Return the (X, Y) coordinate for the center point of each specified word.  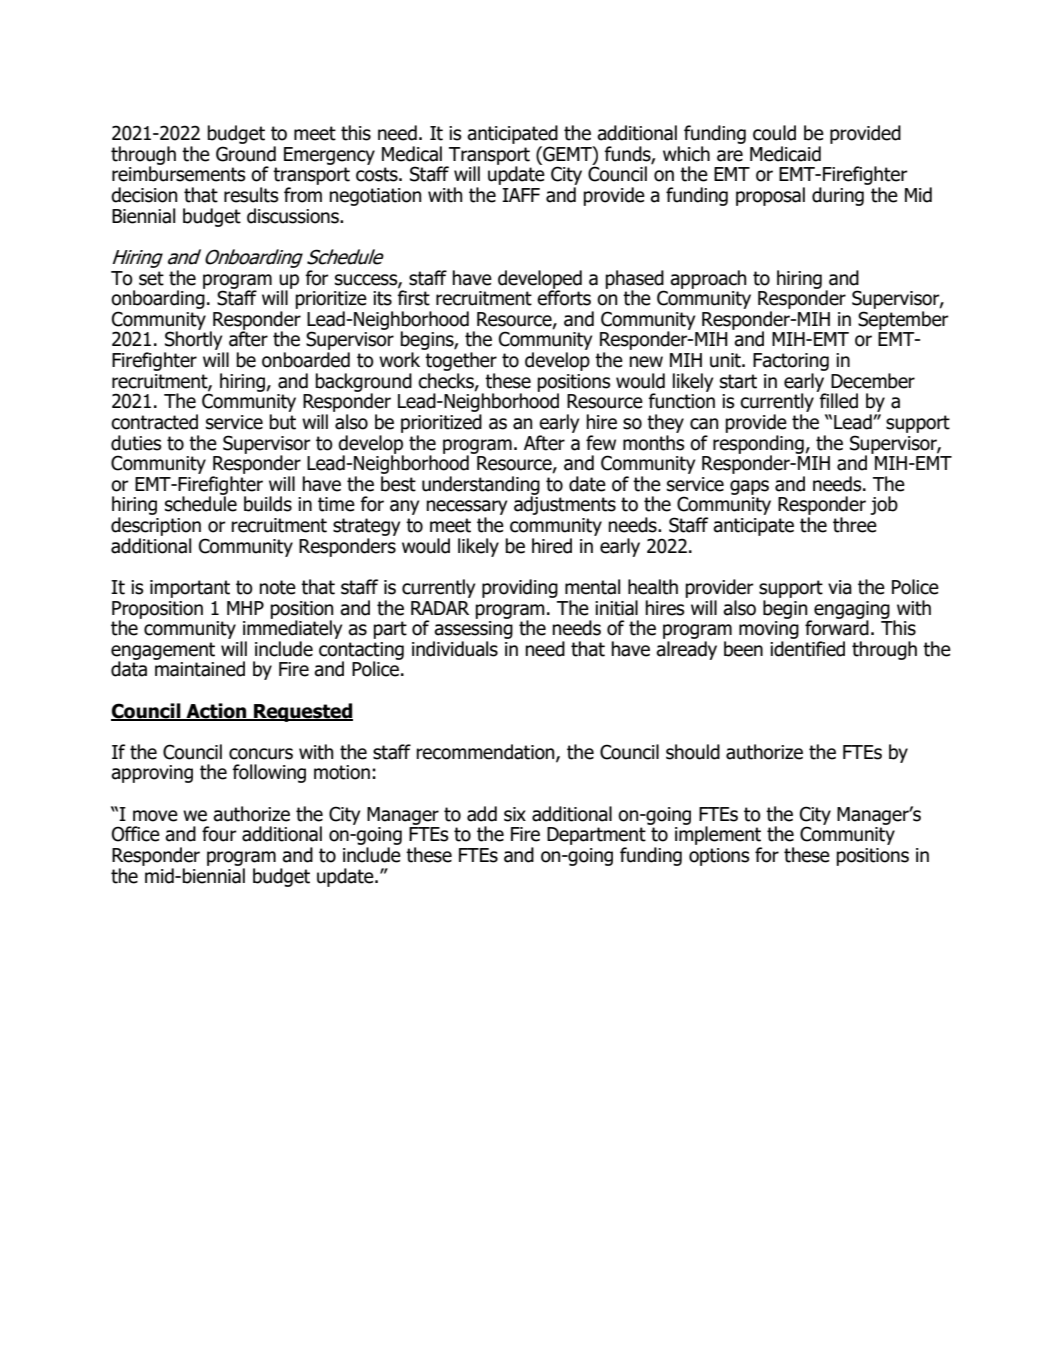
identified (807, 649)
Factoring (791, 362)
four (219, 834)
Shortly (194, 342)
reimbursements (178, 174)
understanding (481, 486)
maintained (200, 669)
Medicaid (785, 154)
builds (268, 504)
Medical (412, 154)
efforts (564, 297)
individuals (455, 649)
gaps (749, 487)
